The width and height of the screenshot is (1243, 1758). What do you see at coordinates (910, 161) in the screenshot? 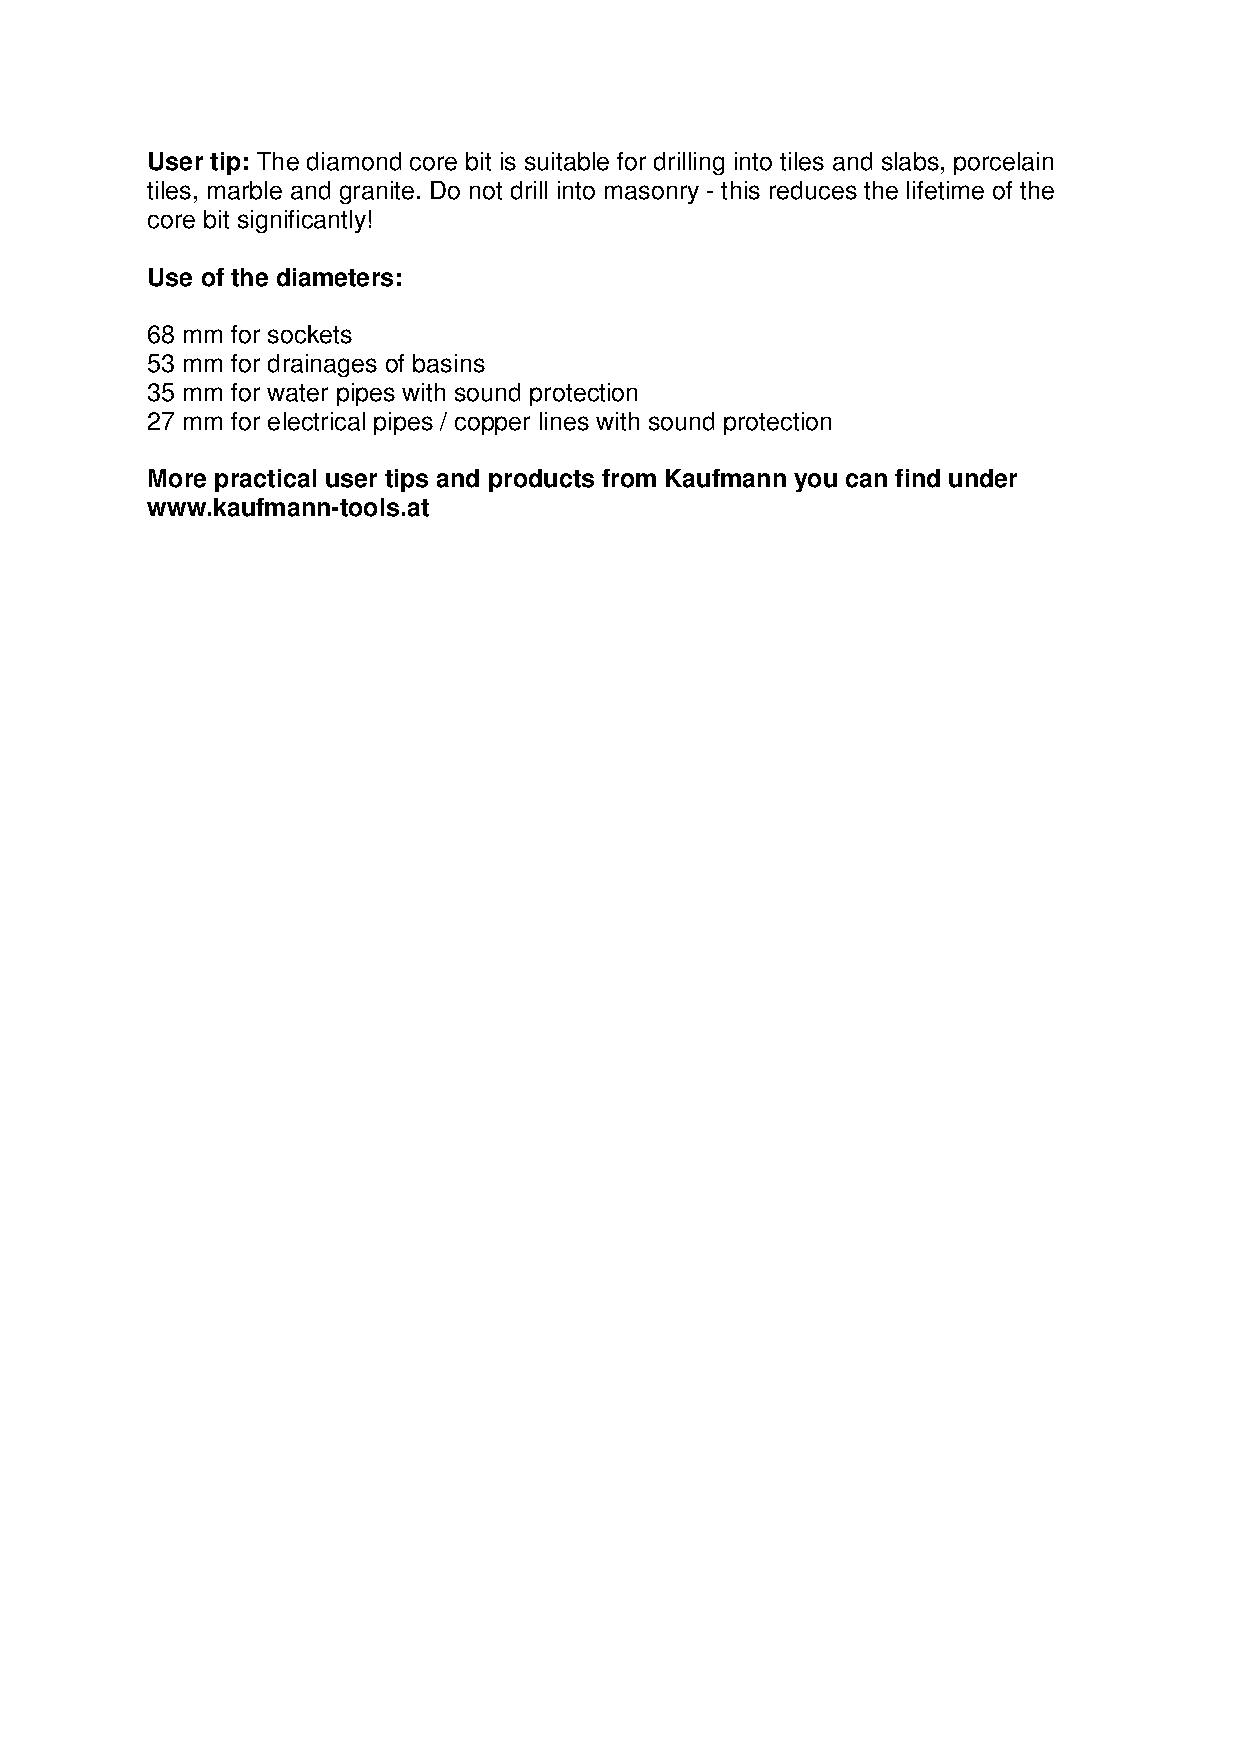
I see `slabs` at bounding box center [910, 161].
